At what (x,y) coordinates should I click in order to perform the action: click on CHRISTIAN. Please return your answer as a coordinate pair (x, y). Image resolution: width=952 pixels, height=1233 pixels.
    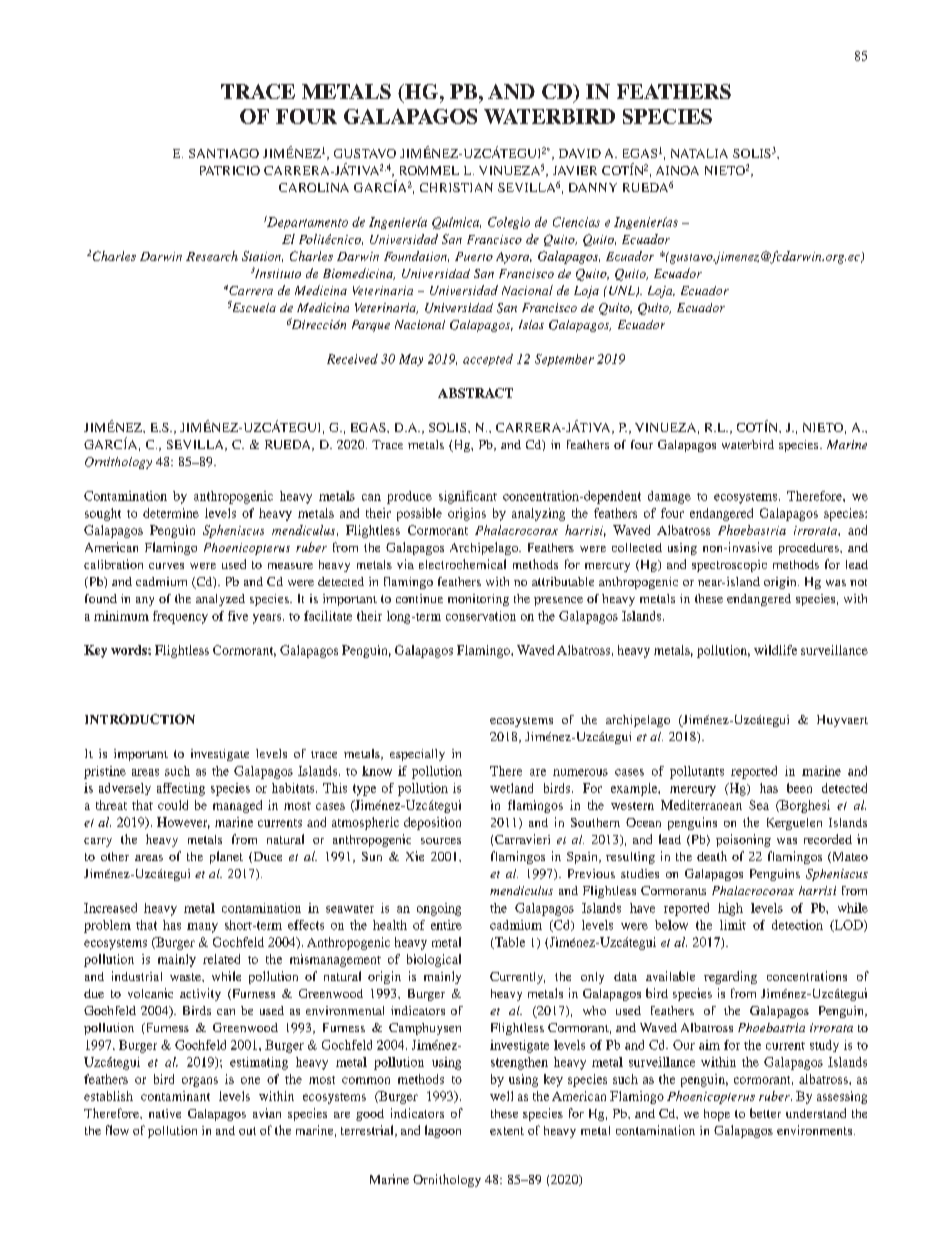
    Looking at the image, I should click on (456, 187).
